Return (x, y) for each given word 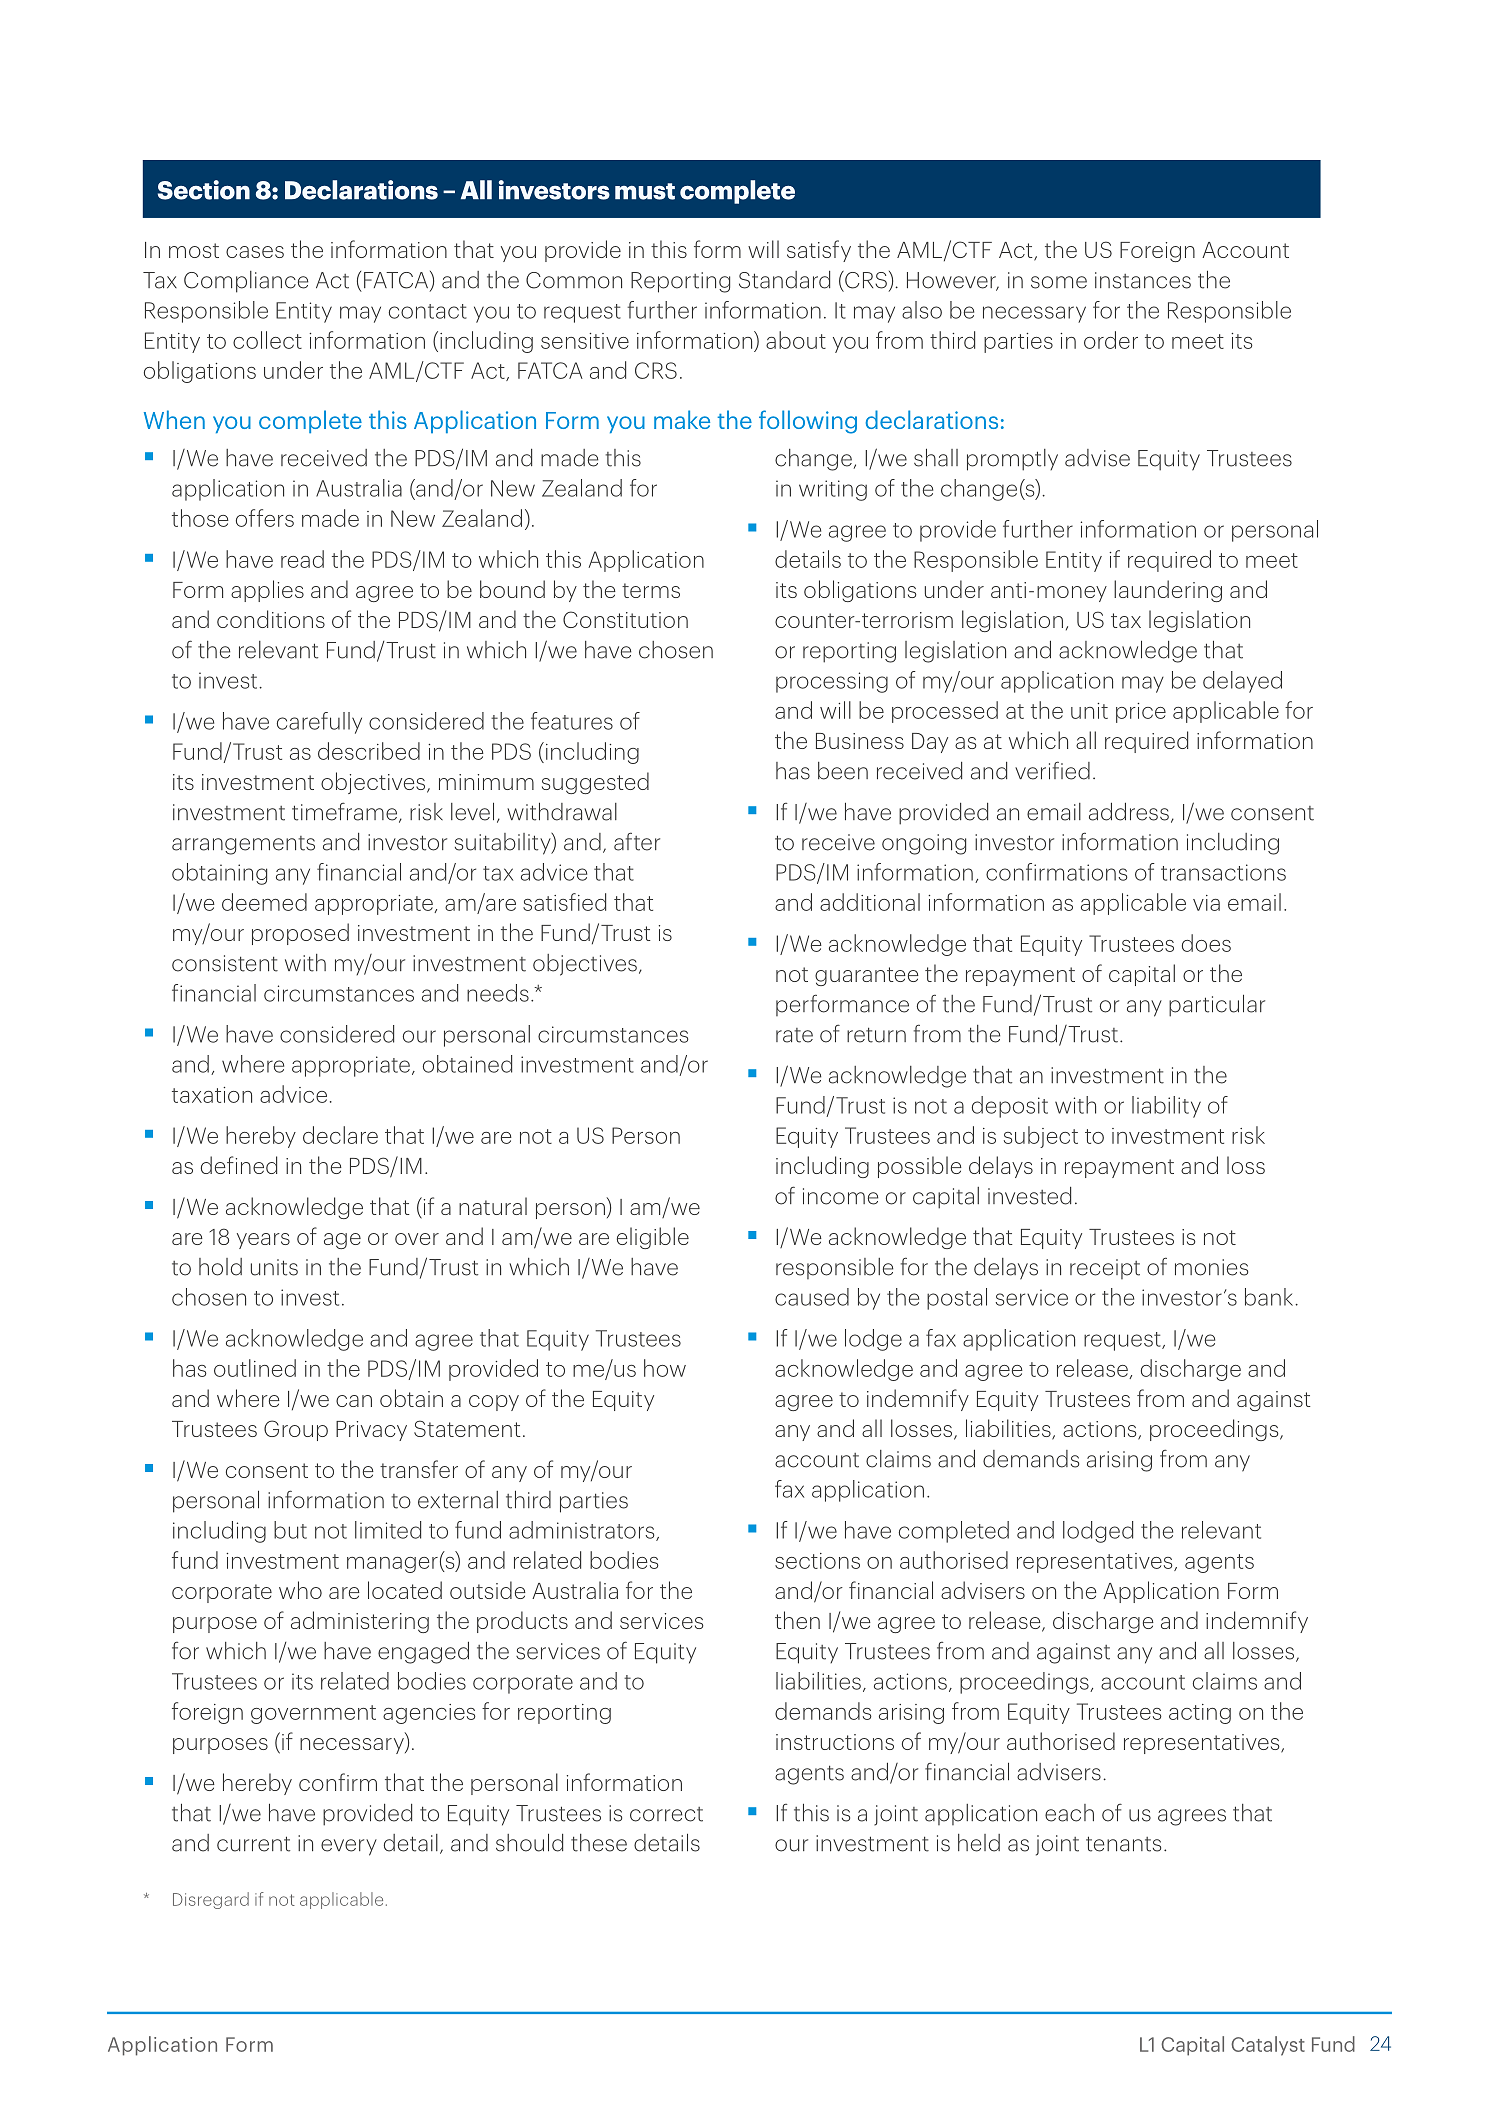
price (1141, 713)
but (290, 1530)
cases (255, 252)
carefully (319, 723)
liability (1166, 1107)
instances (1143, 280)
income (840, 1196)
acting (1200, 1714)
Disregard (211, 1900)
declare (340, 1135)
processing (832, 682)
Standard (784, 280)
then (797, 1620)
